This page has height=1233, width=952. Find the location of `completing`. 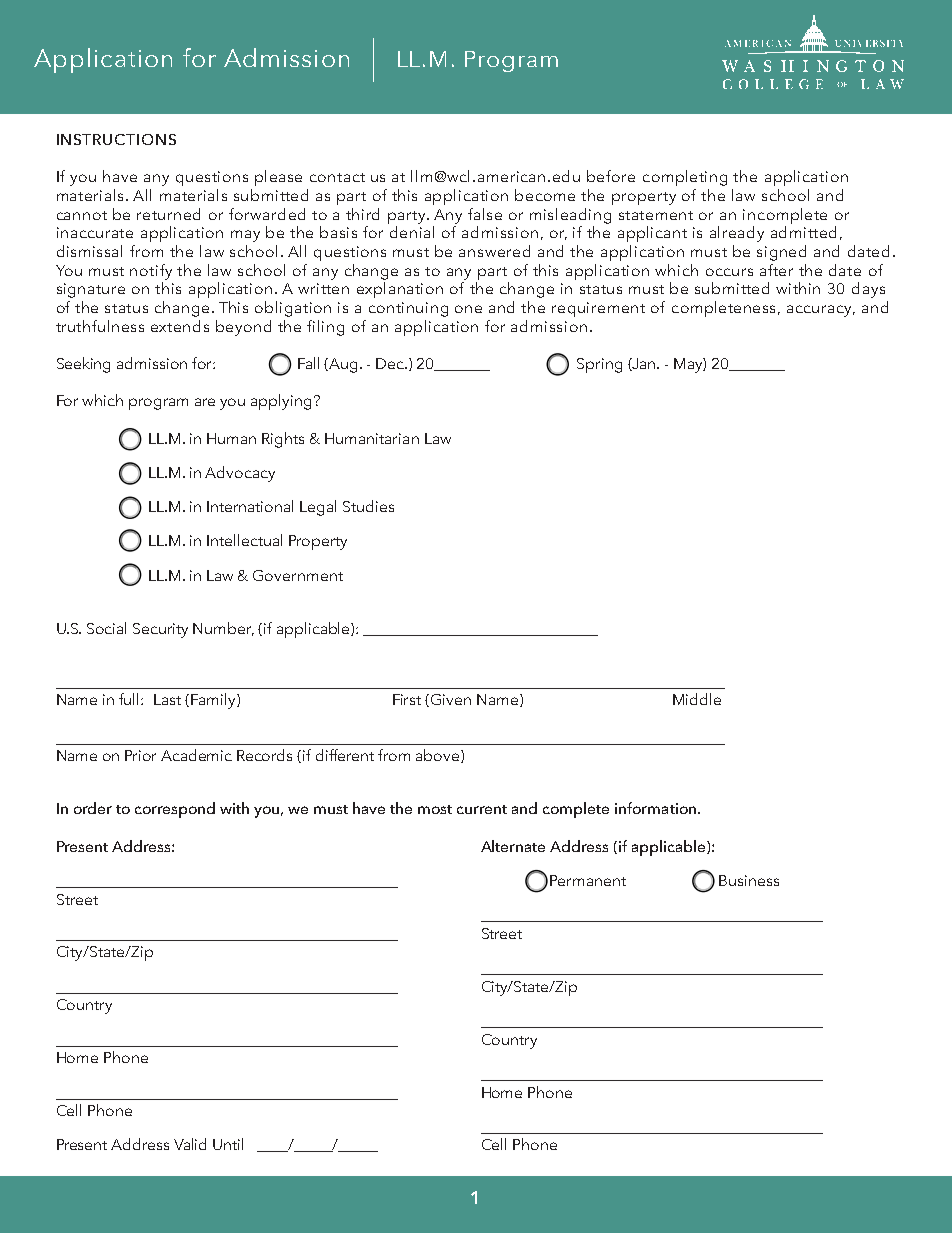

completing is located at coordinates (685, 178).
